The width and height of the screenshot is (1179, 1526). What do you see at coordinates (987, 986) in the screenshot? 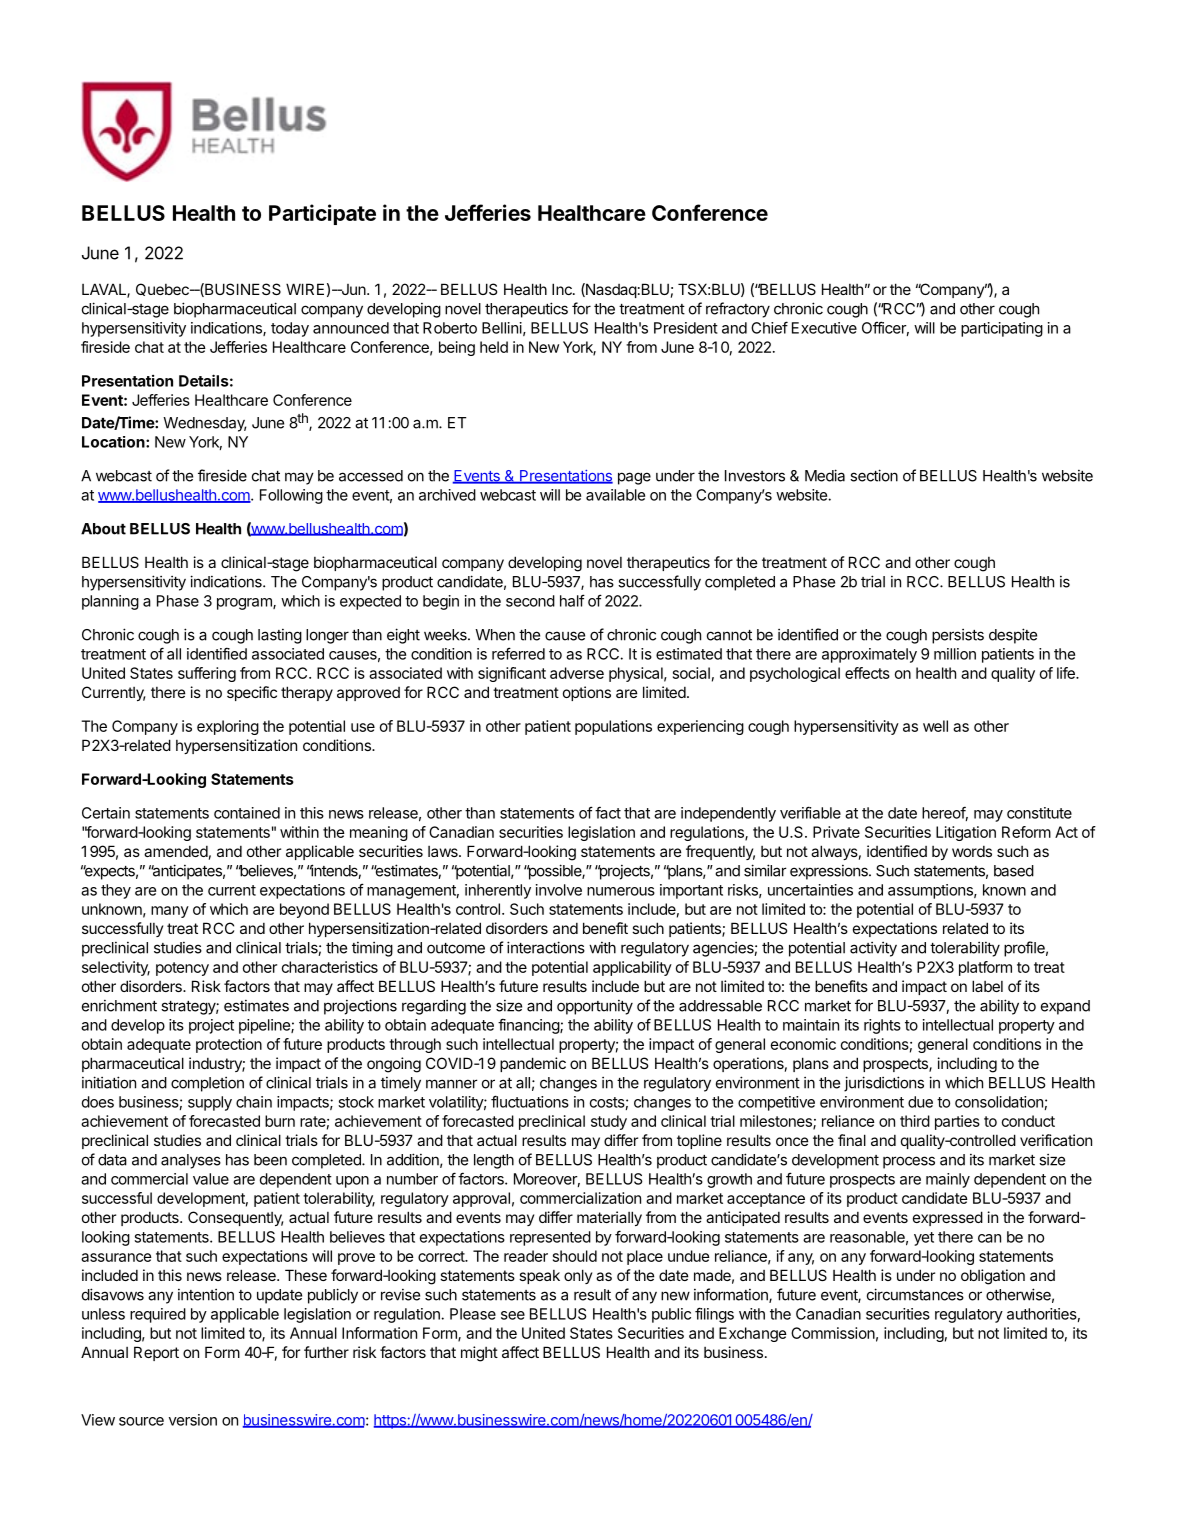
I see `label` at bounding box center [987, 986].
